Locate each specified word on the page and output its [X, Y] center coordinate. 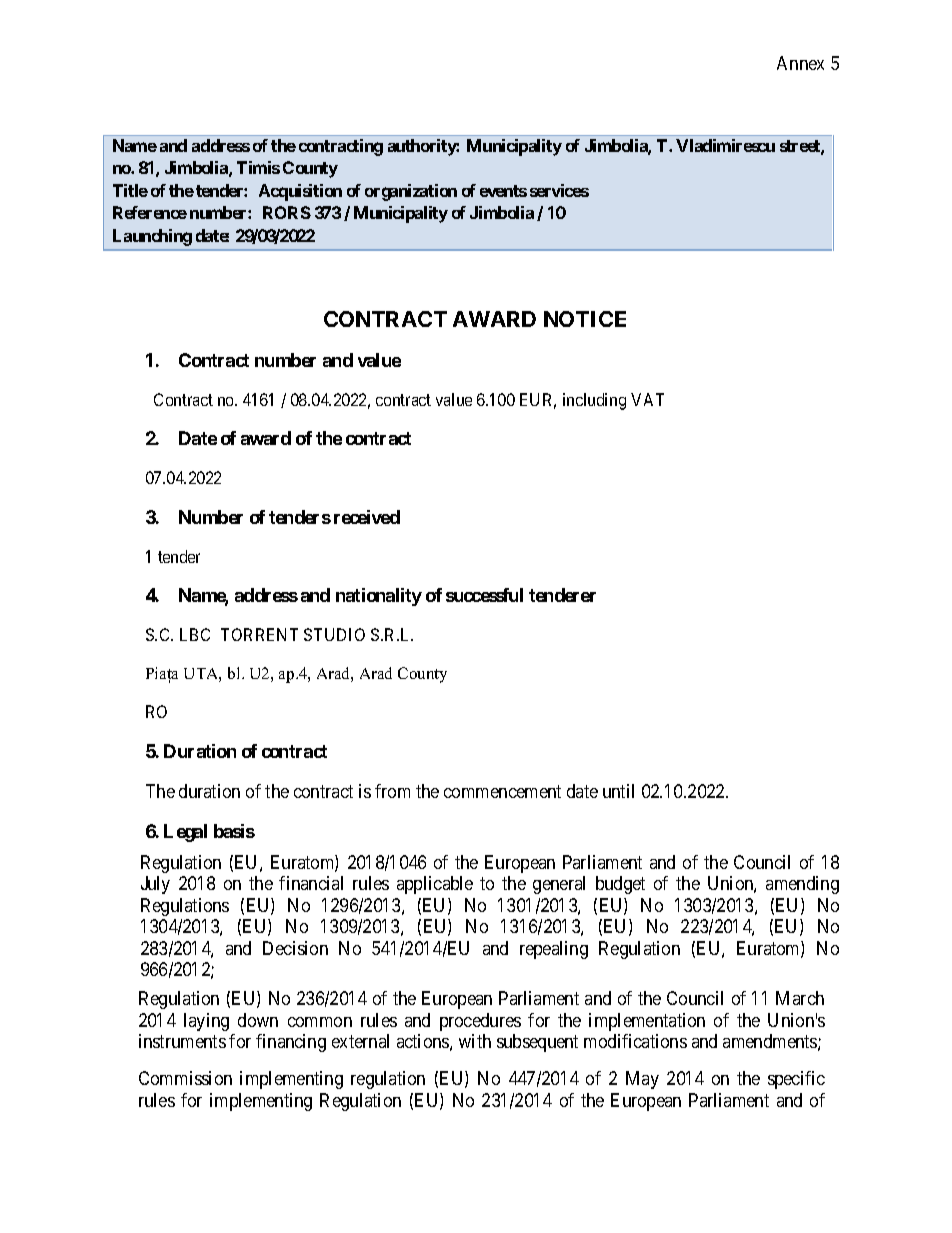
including [594, 401]
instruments [182, 1041]
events [503, 191]
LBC [195, 634]
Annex [800, 63]
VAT [647, 399]
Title [130, 190]
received [367, 517]
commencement [502, 791]
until [618, 791]
